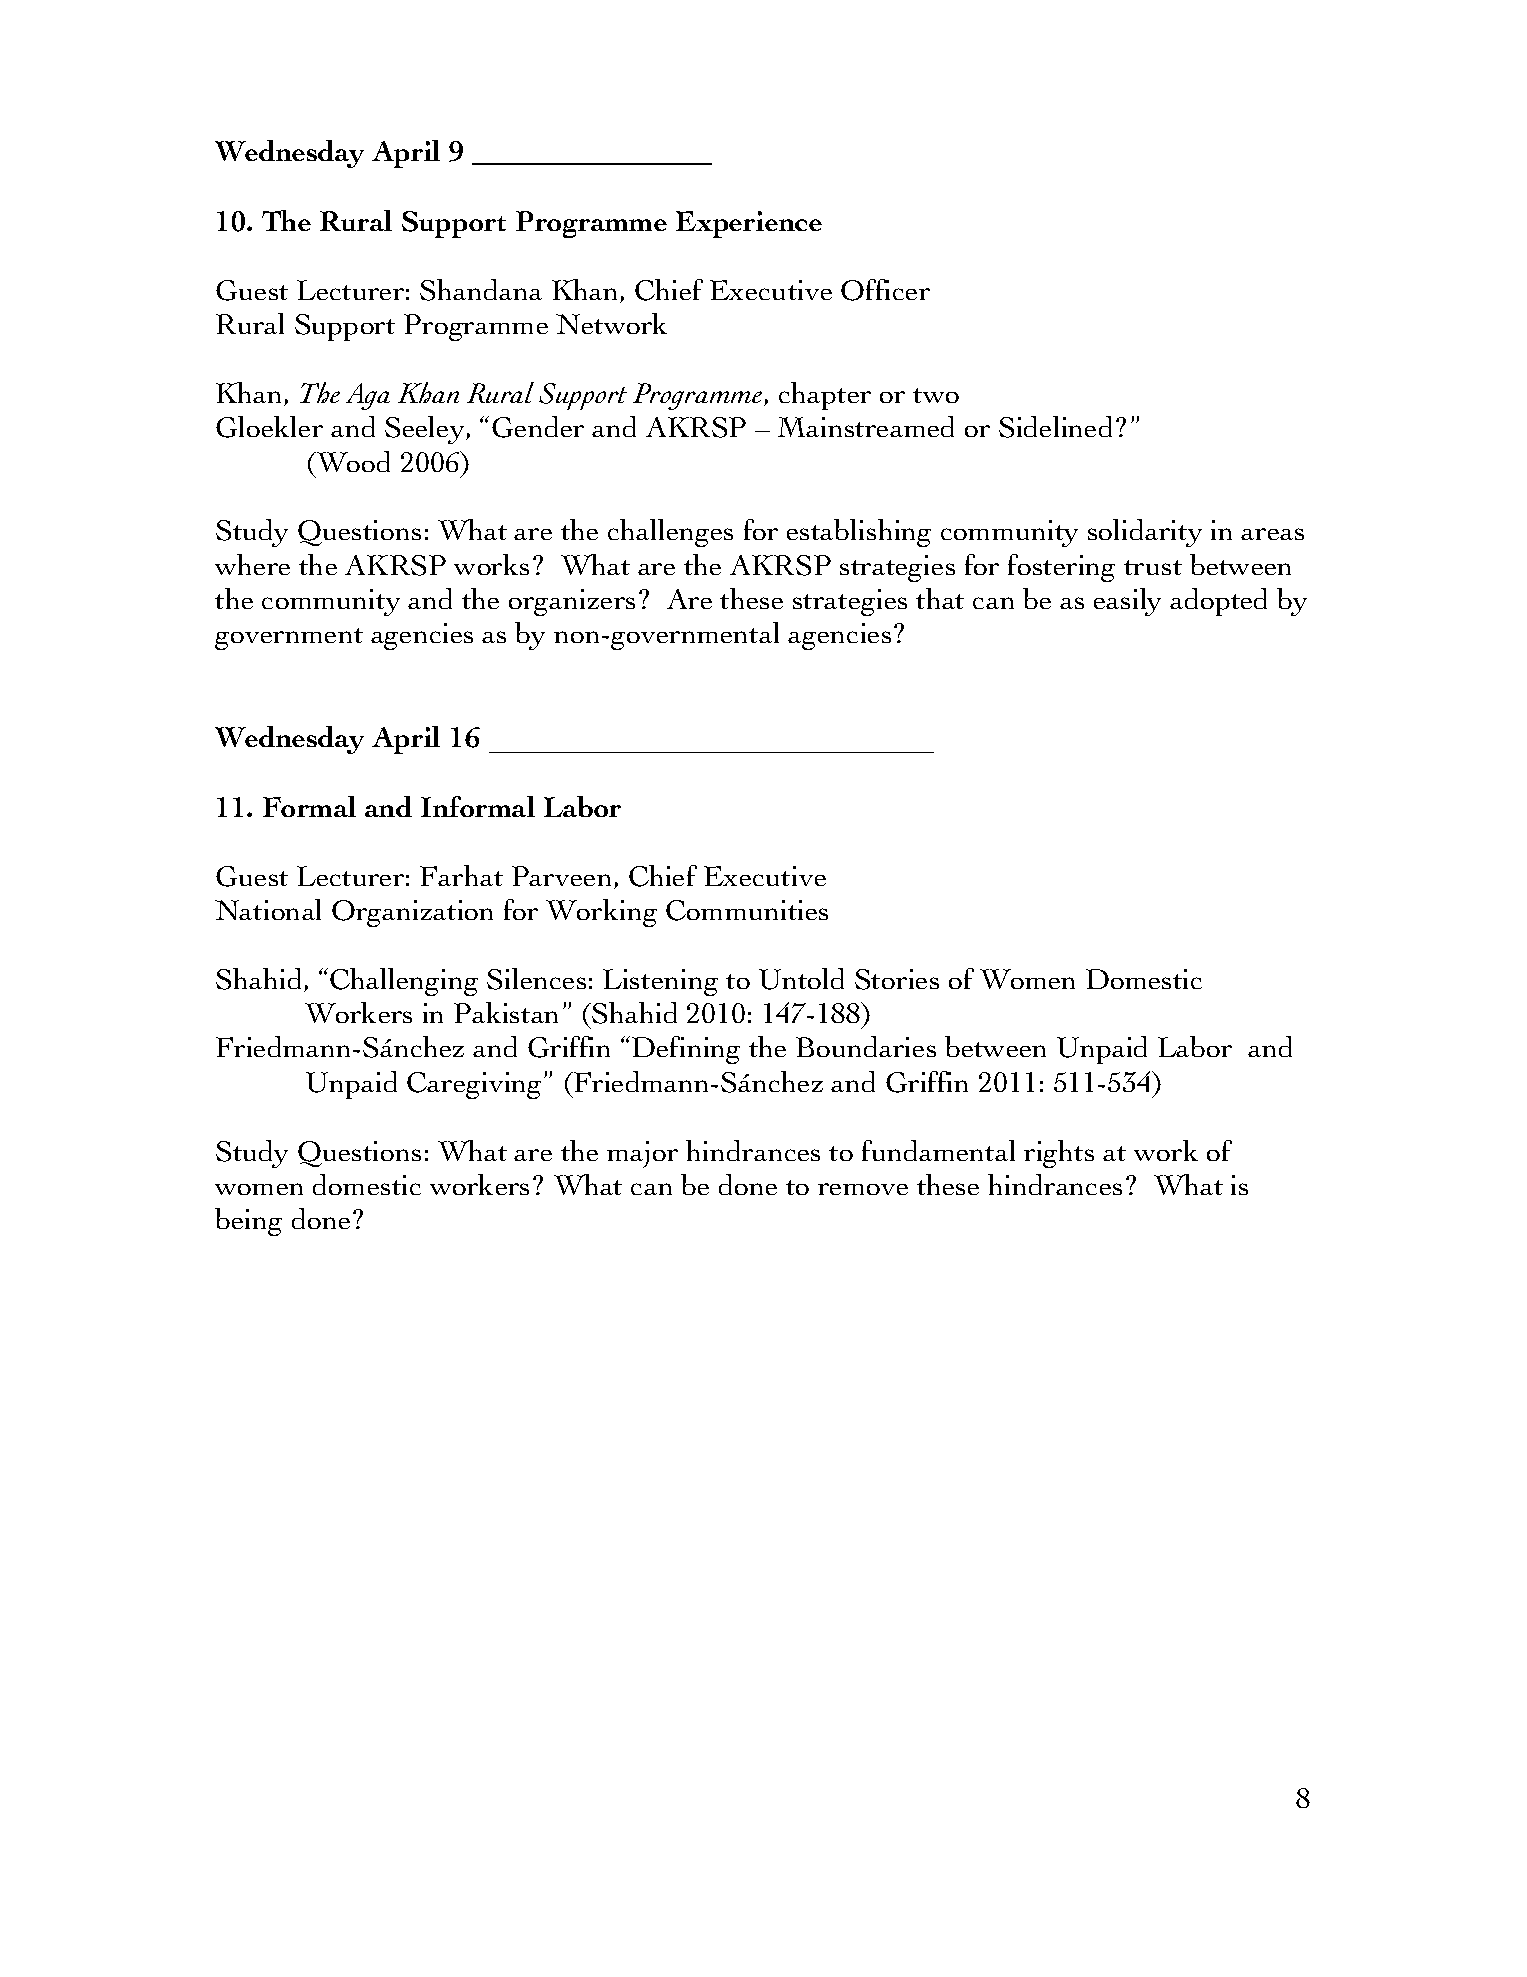  I want to click on trust, so click(1153, 567).
